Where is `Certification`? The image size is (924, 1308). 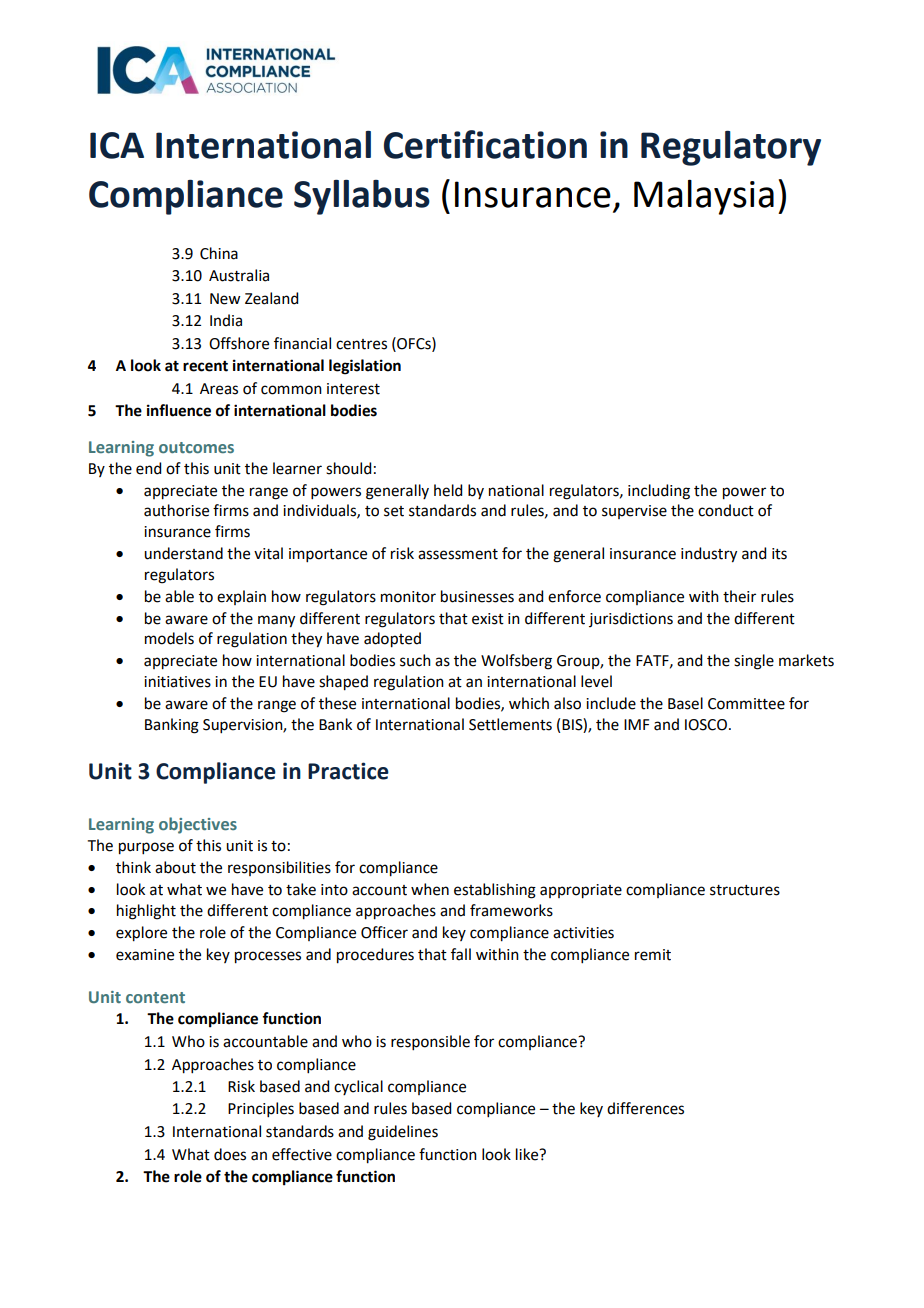 Certification is located at coordinates (485, 144).
